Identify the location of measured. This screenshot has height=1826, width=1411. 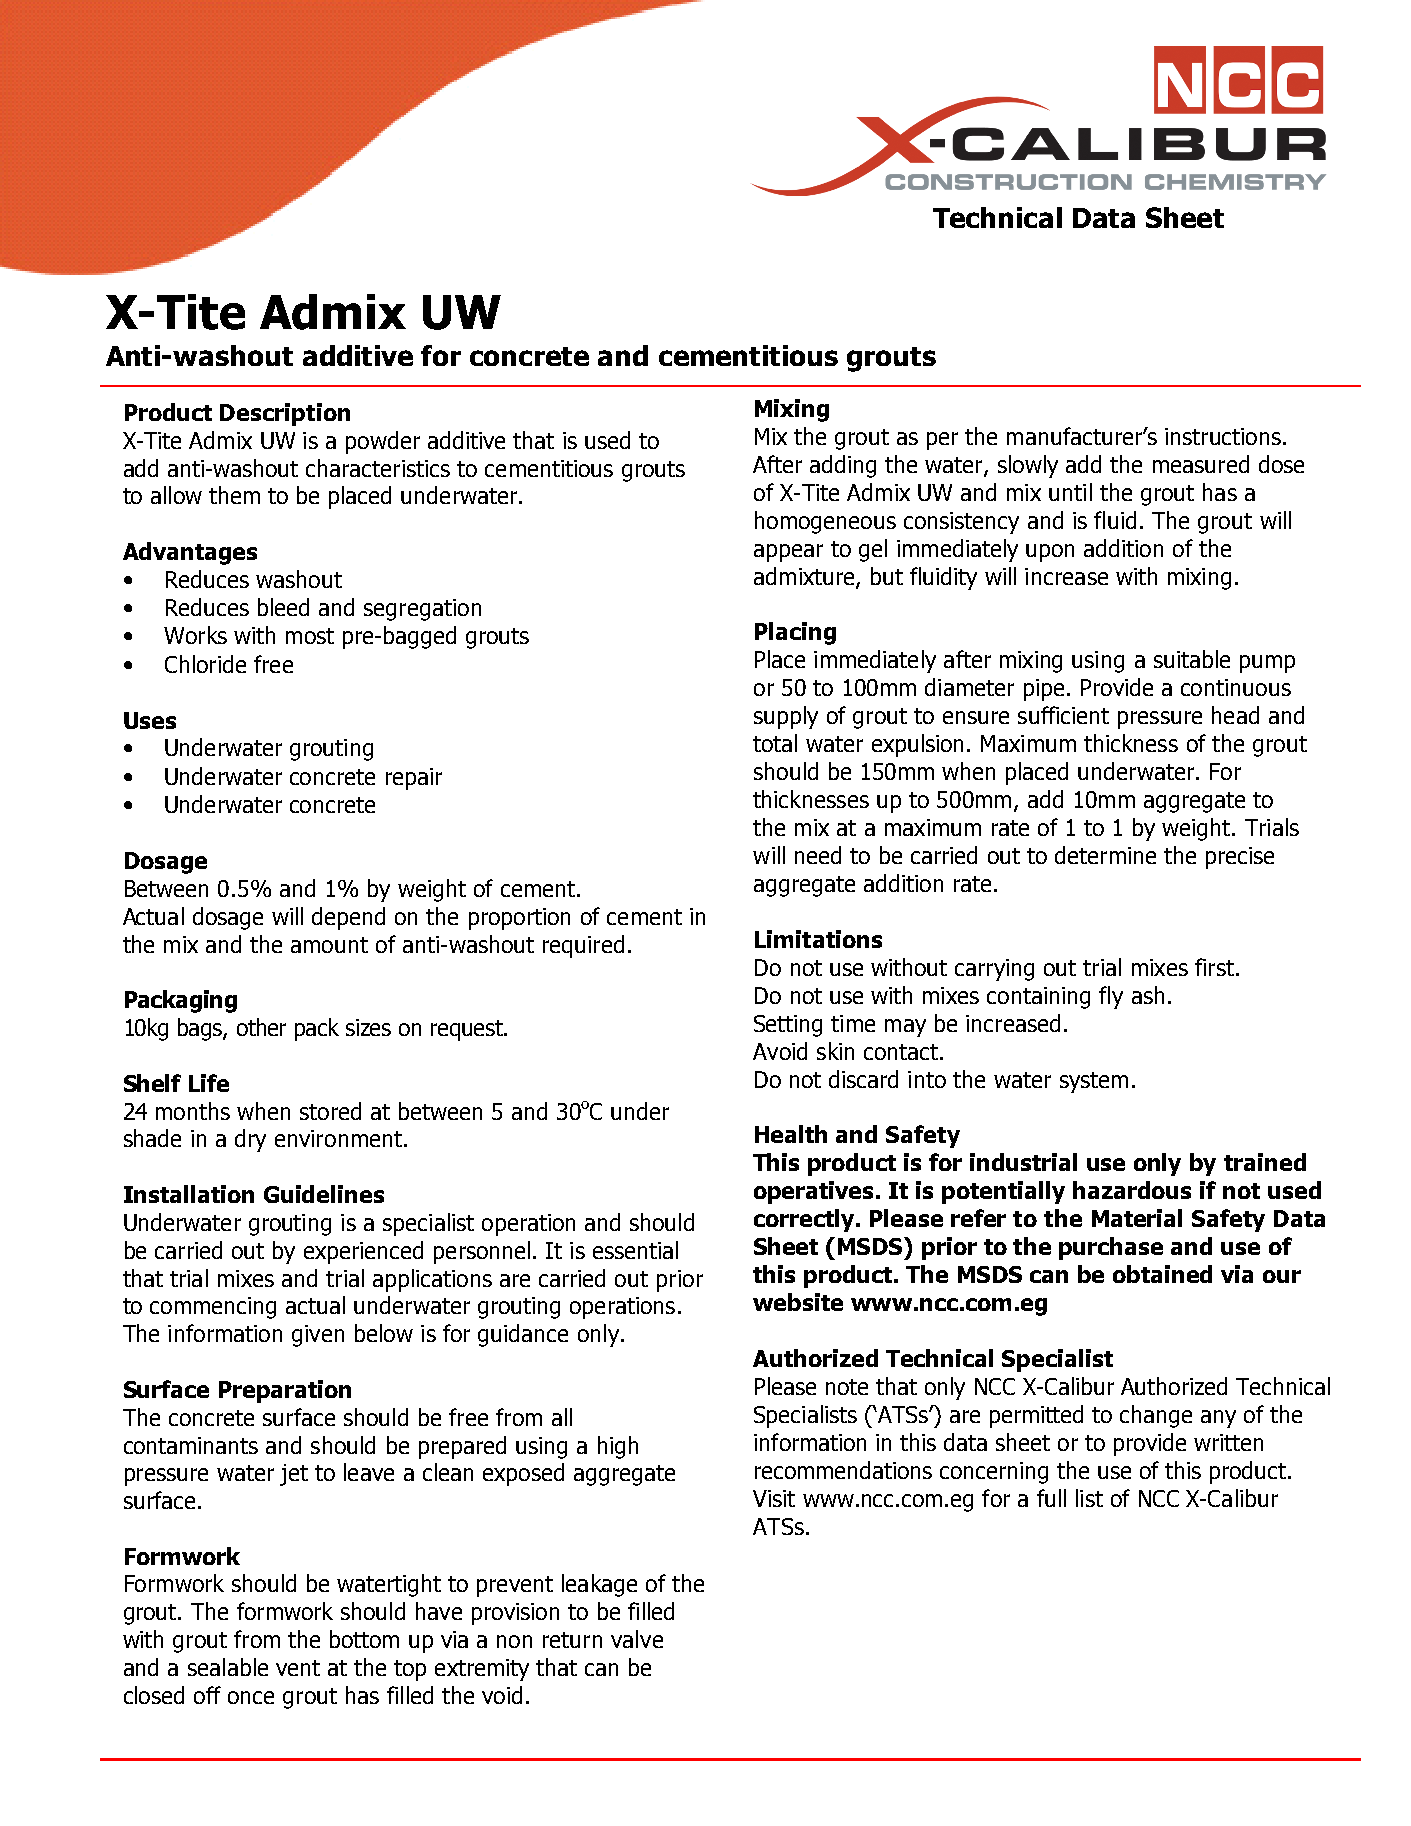
(1201, 464).
